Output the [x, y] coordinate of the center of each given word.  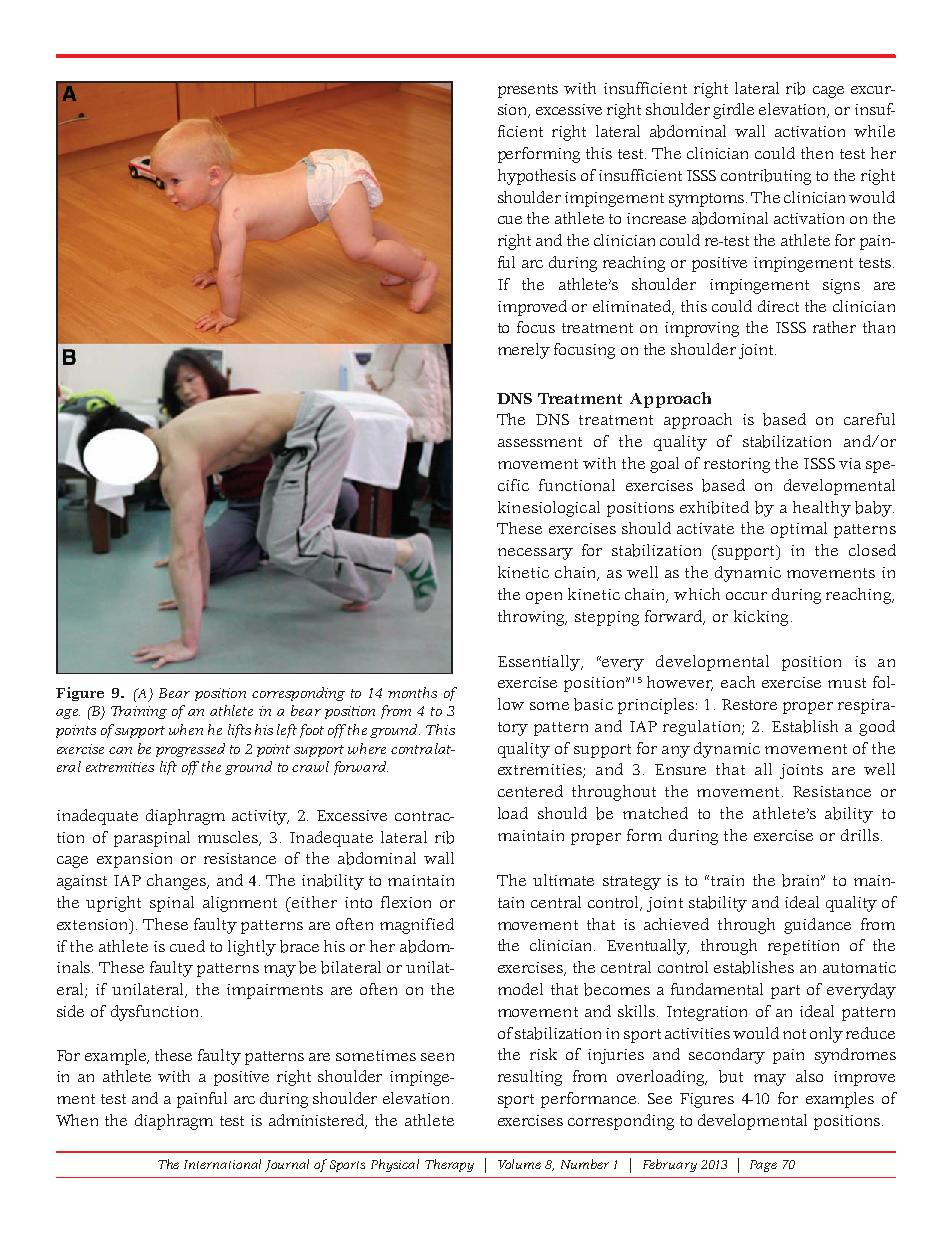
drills [861, 835]
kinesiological [549, 509]
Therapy [449, 1165]
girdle [733, 111]
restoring [737, 465]
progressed [190, 750]
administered [318, 1121]
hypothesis [537, 177]
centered [530, 791]
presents [528, 91]
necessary [535, 554]
